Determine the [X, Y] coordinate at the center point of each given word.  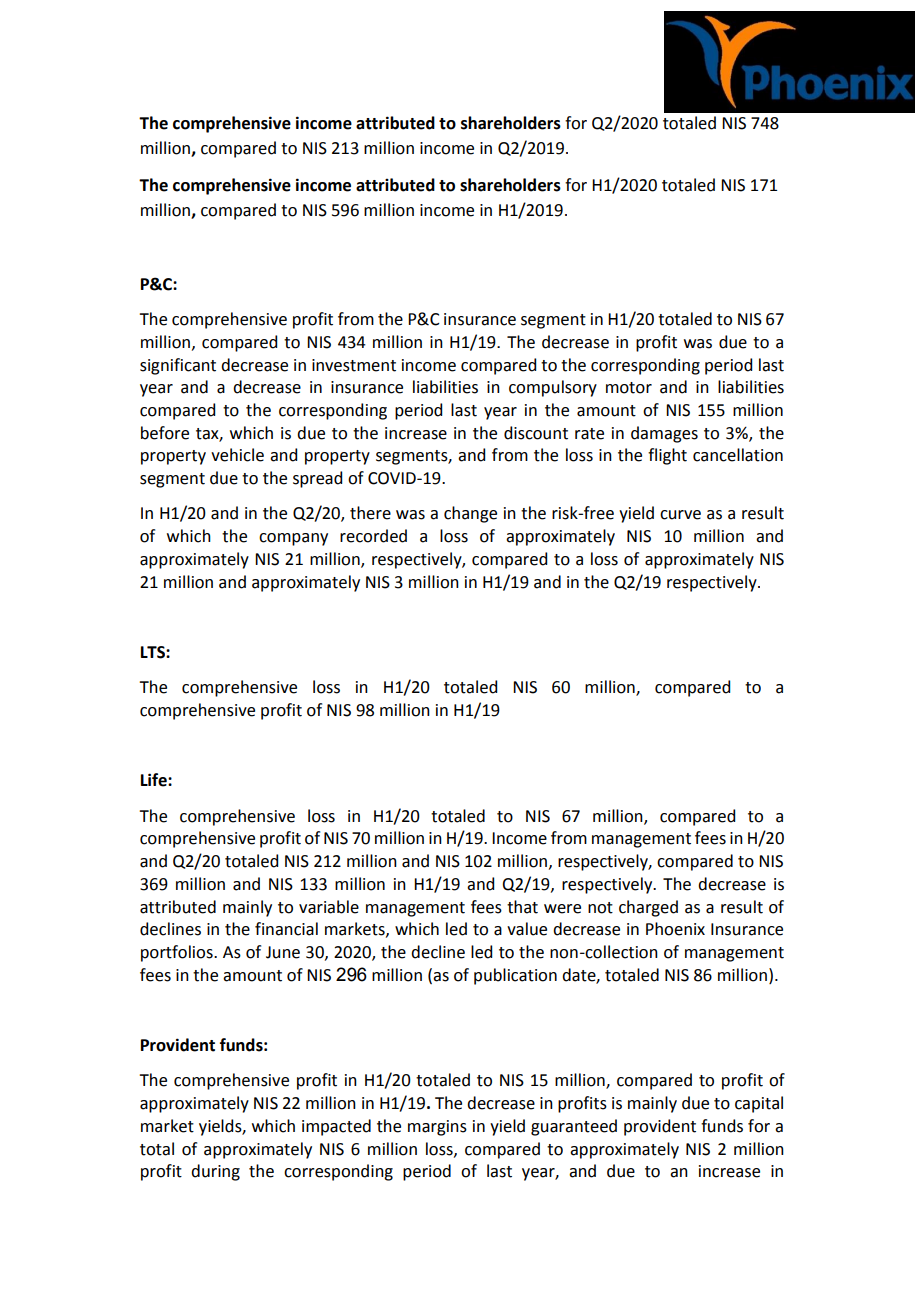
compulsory [553, 388]
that [522, 907]
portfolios [178, 953]
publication [515, 976]
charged [648, 908]
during [215, 1172]
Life [155, 780]
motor [629, 388]
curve [680, 515]
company [293, 539]
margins [437, 1128]
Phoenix [675, 929]
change [470, 514]
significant [178, 366]
